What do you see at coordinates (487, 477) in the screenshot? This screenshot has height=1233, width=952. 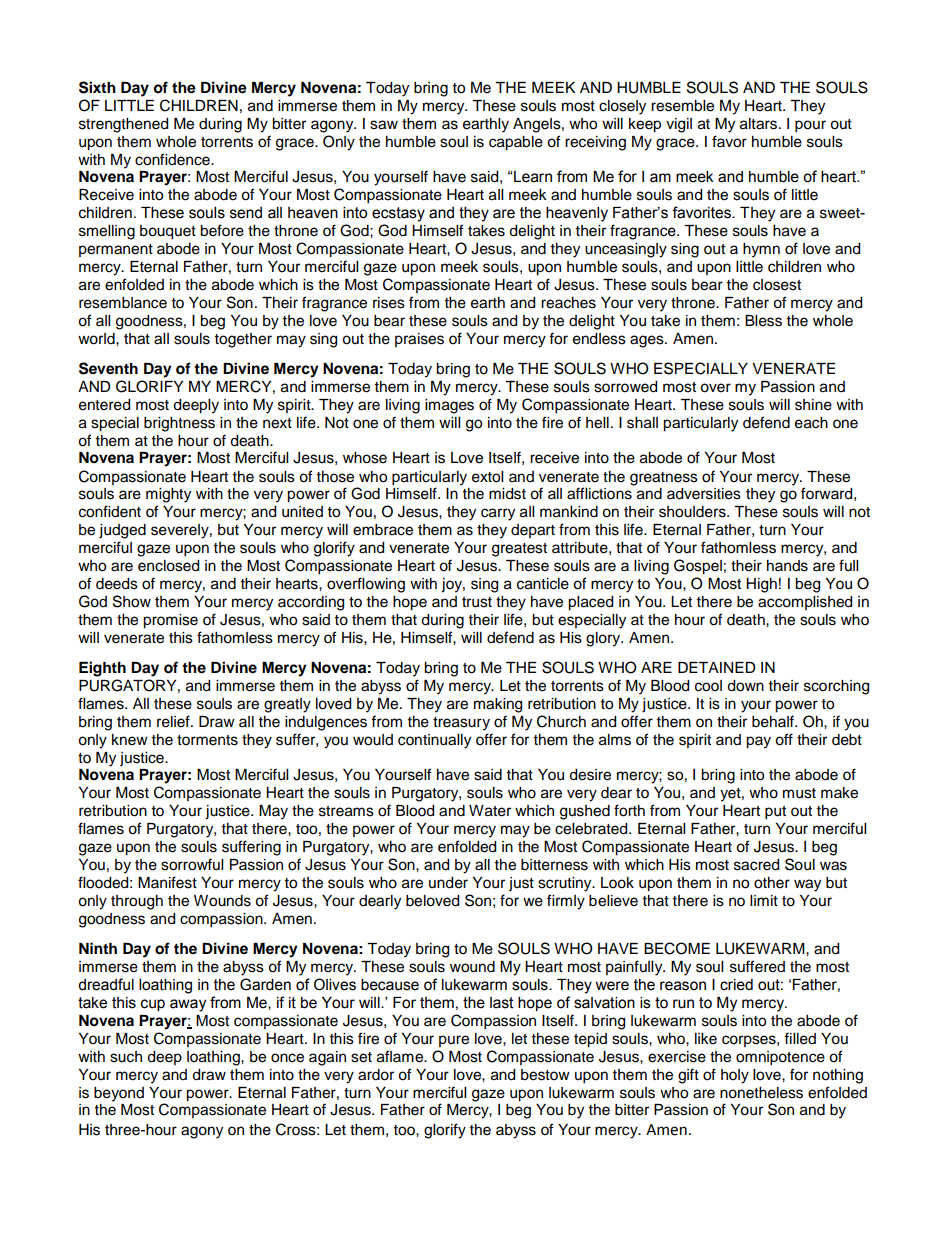 I see `extol` at bounding box center [487, 477].
